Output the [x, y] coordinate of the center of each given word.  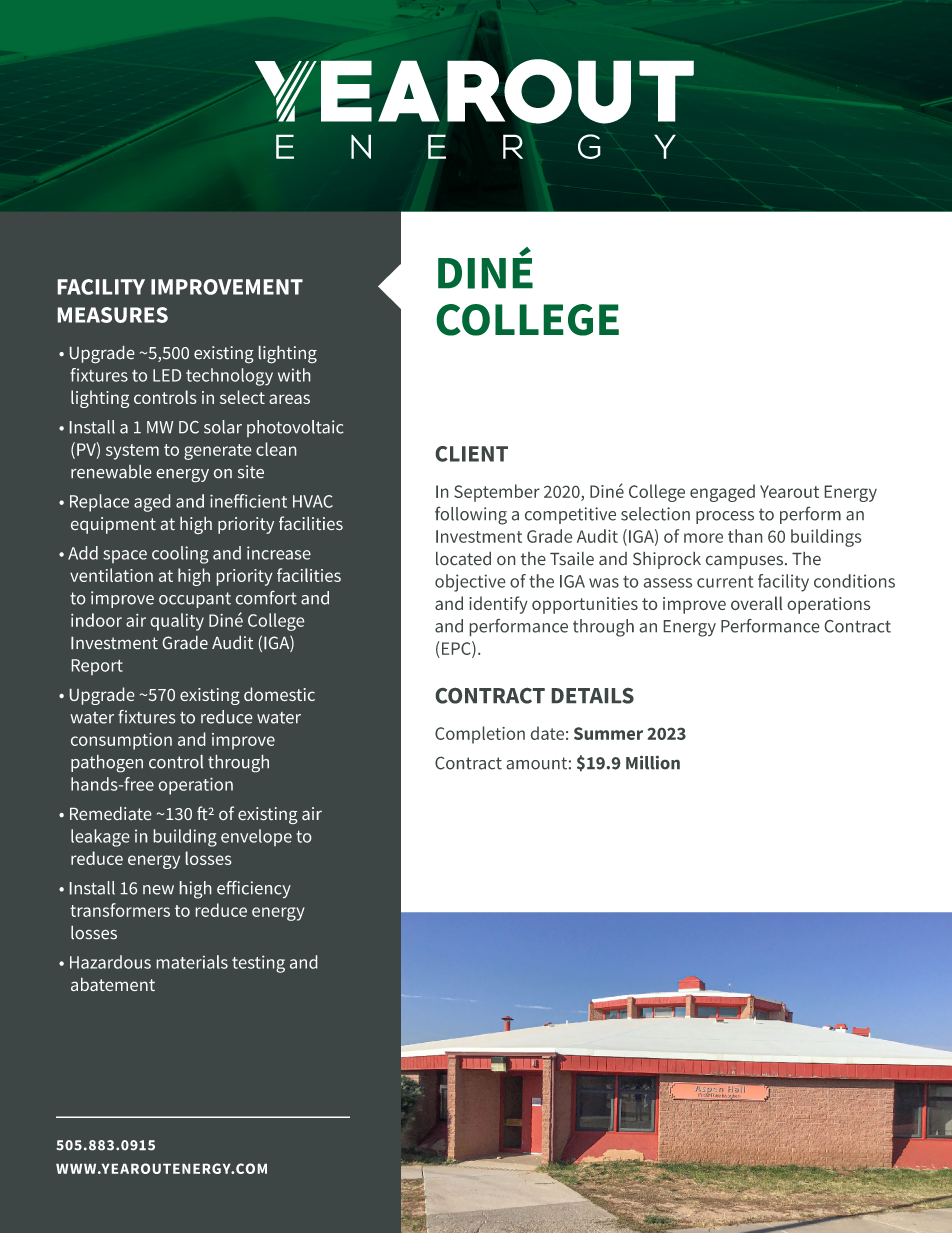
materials [192, 962]
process [725, 517]
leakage [100, 838]
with [294, 375]
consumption [121, 741]
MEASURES [113, 315]
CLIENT [472, 454]
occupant [195, 600]
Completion [480, 735]
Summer [608, 733]
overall [756, 603]
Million [653, 763]
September [497, 493]
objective [470, 583]
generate [217, 452]
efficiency [254, 889]
